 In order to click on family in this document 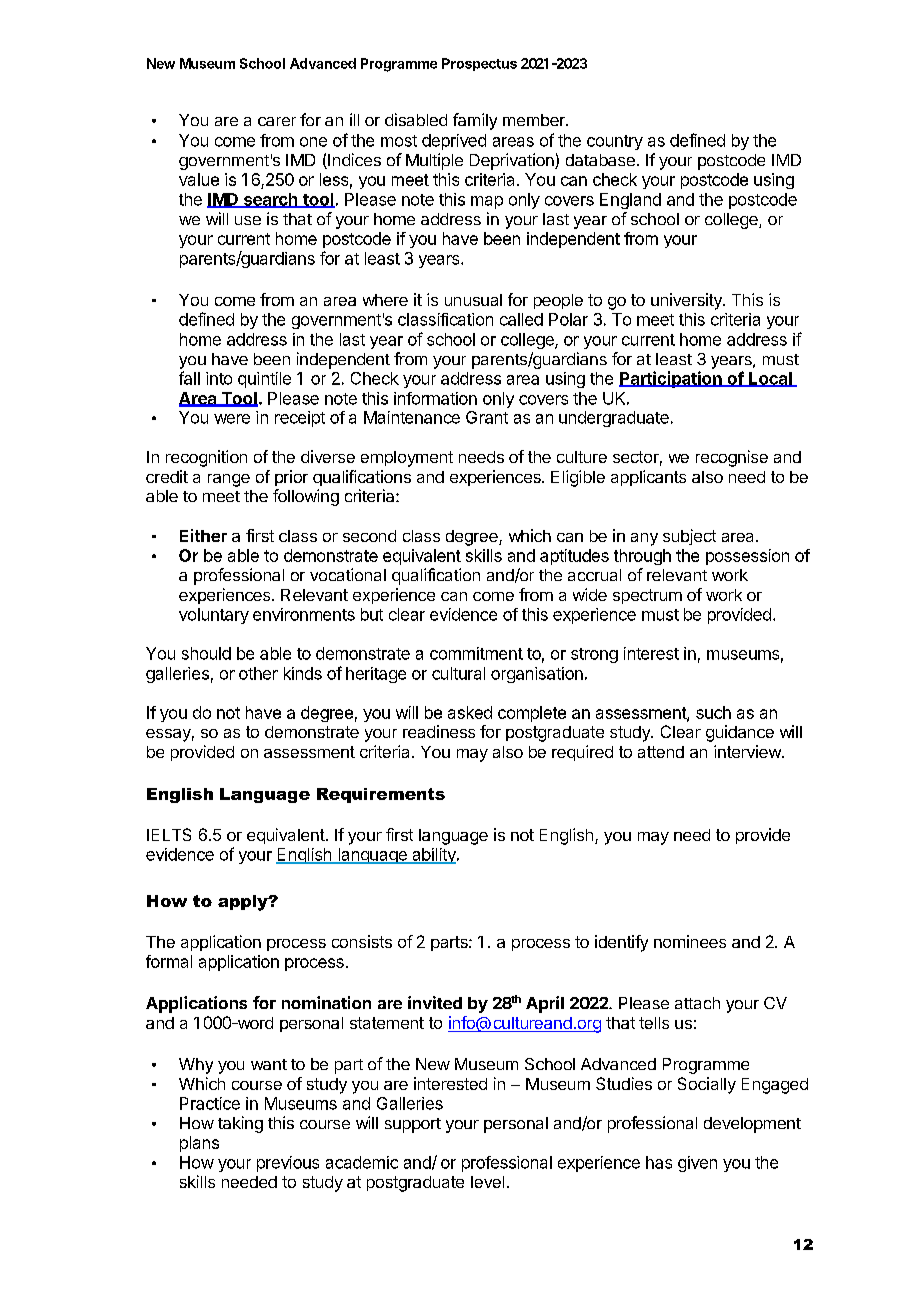, I will do `click(475, 121)`.
